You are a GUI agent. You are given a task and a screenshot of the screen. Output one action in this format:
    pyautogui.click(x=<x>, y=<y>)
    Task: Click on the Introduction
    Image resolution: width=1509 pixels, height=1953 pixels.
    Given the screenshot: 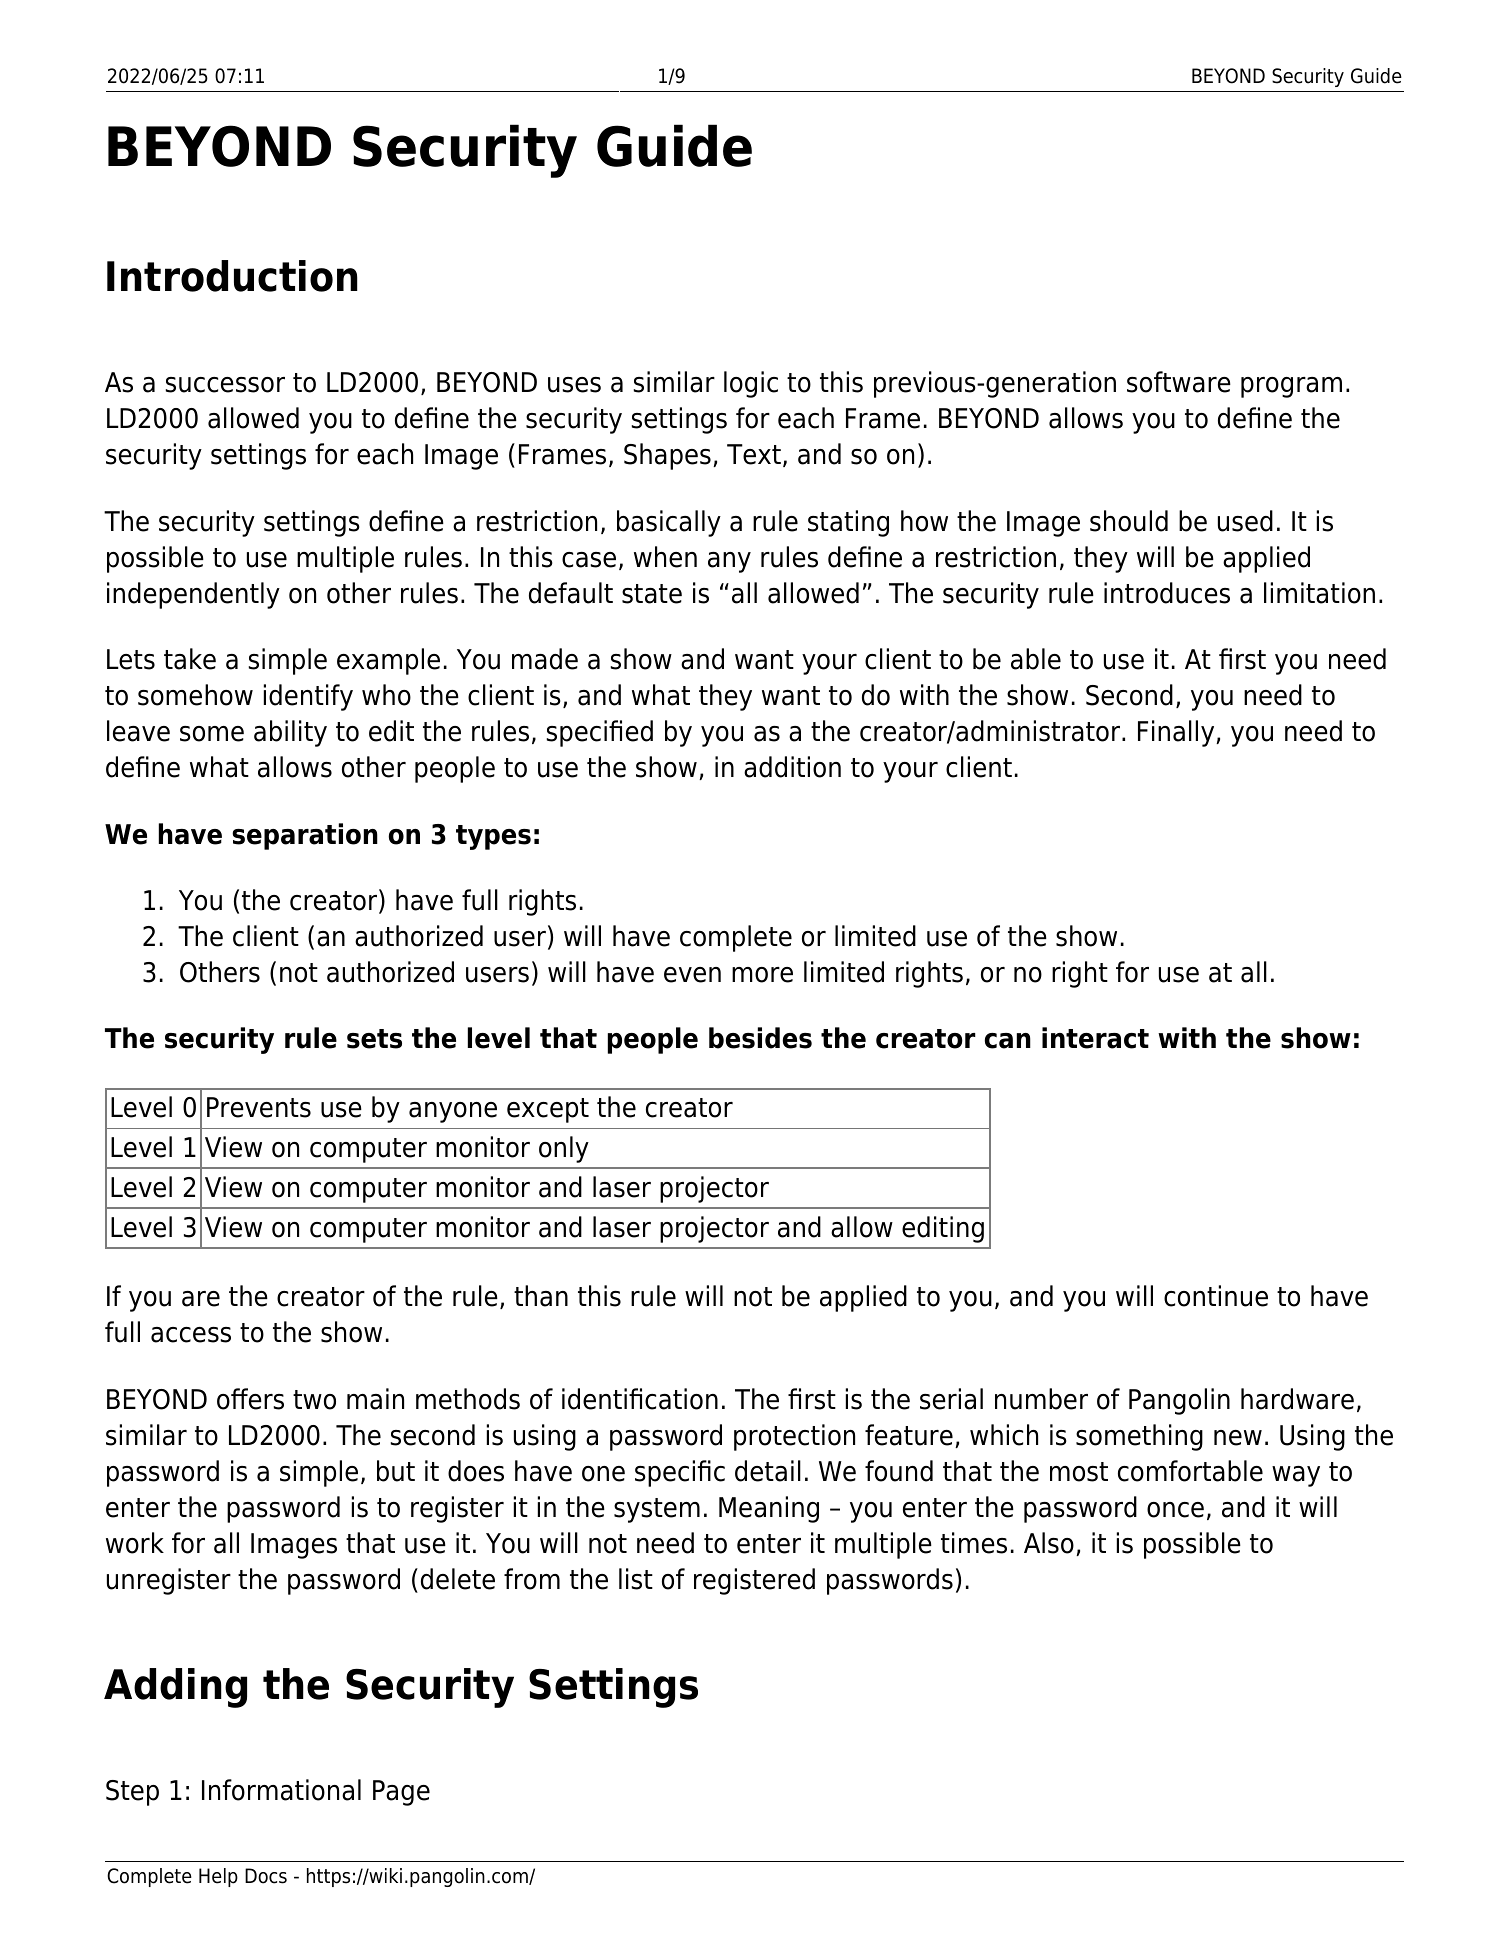 What is the action you would take?
    pyautogui.click(x=232, y=276)
